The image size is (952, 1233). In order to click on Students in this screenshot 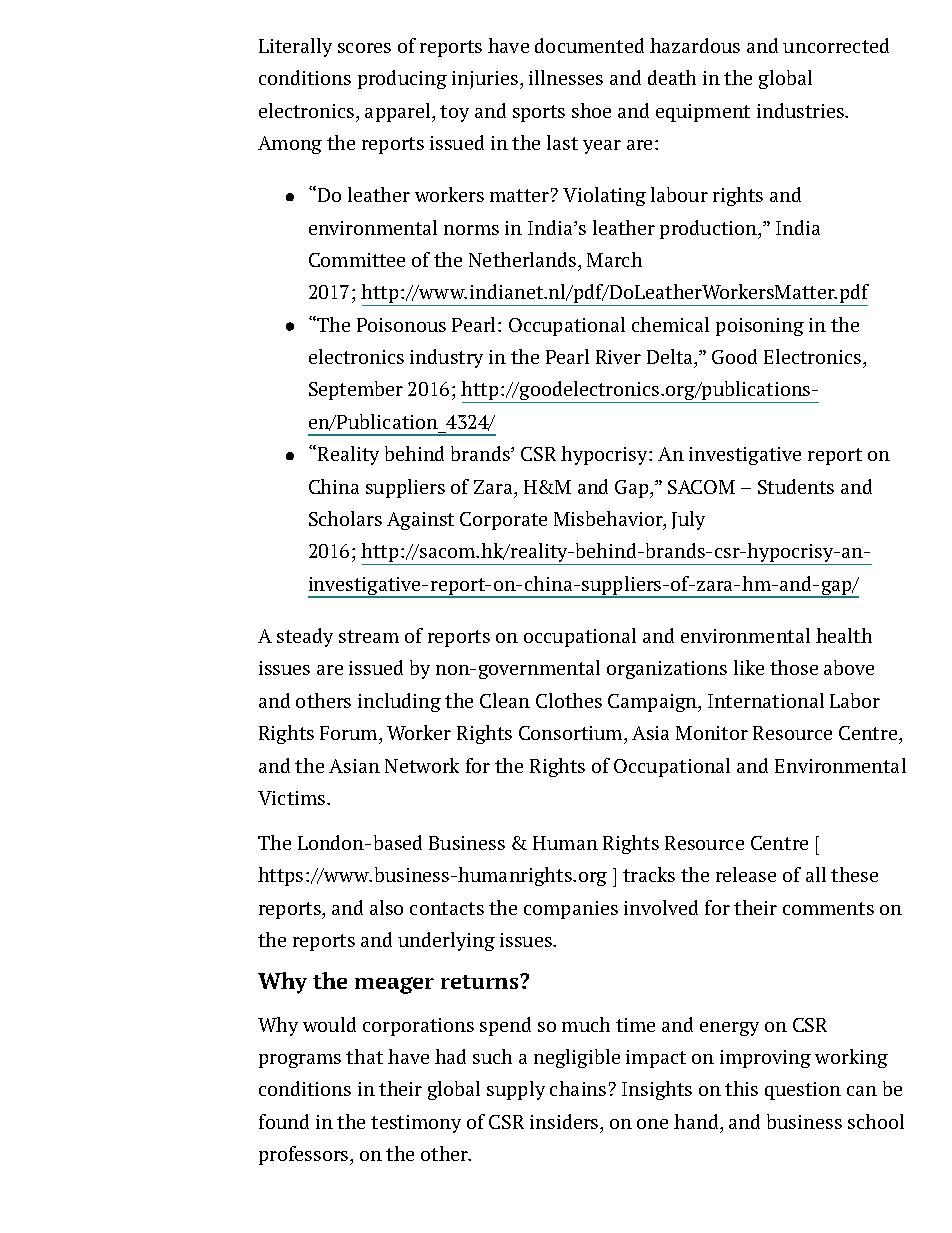, I will do `click(796, 486)`.
